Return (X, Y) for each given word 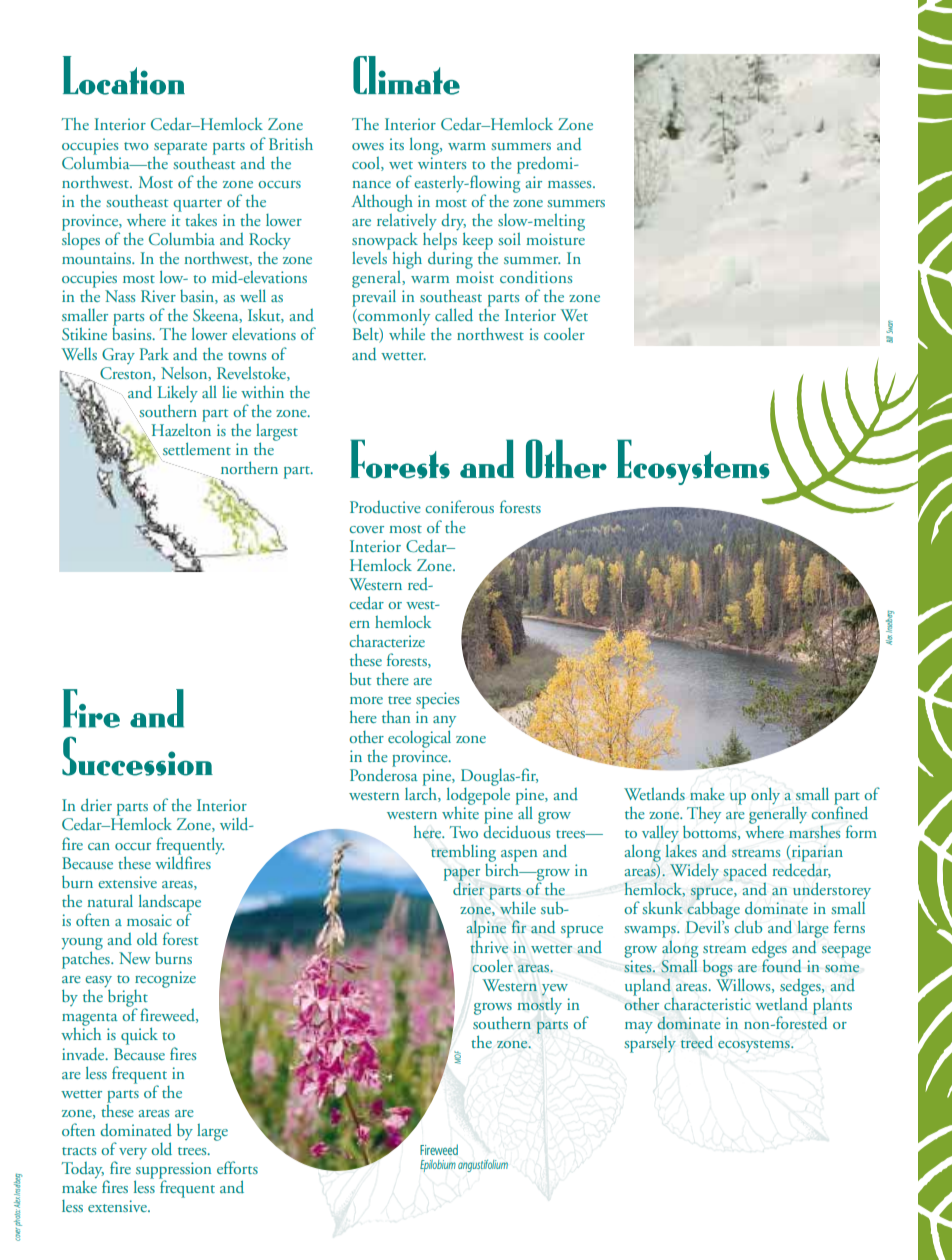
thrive (489, 947)
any (444, 721)
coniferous (459, 506)
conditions (536, 277)
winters (442, 163)
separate (180, 148)
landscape (170, 904)
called (454, 314)
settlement (197, 448)
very (133, 1153)
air (533, 182)
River (158, 296)
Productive (385, 507)
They (704, 814)
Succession (137, 756)
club (748, 926)
